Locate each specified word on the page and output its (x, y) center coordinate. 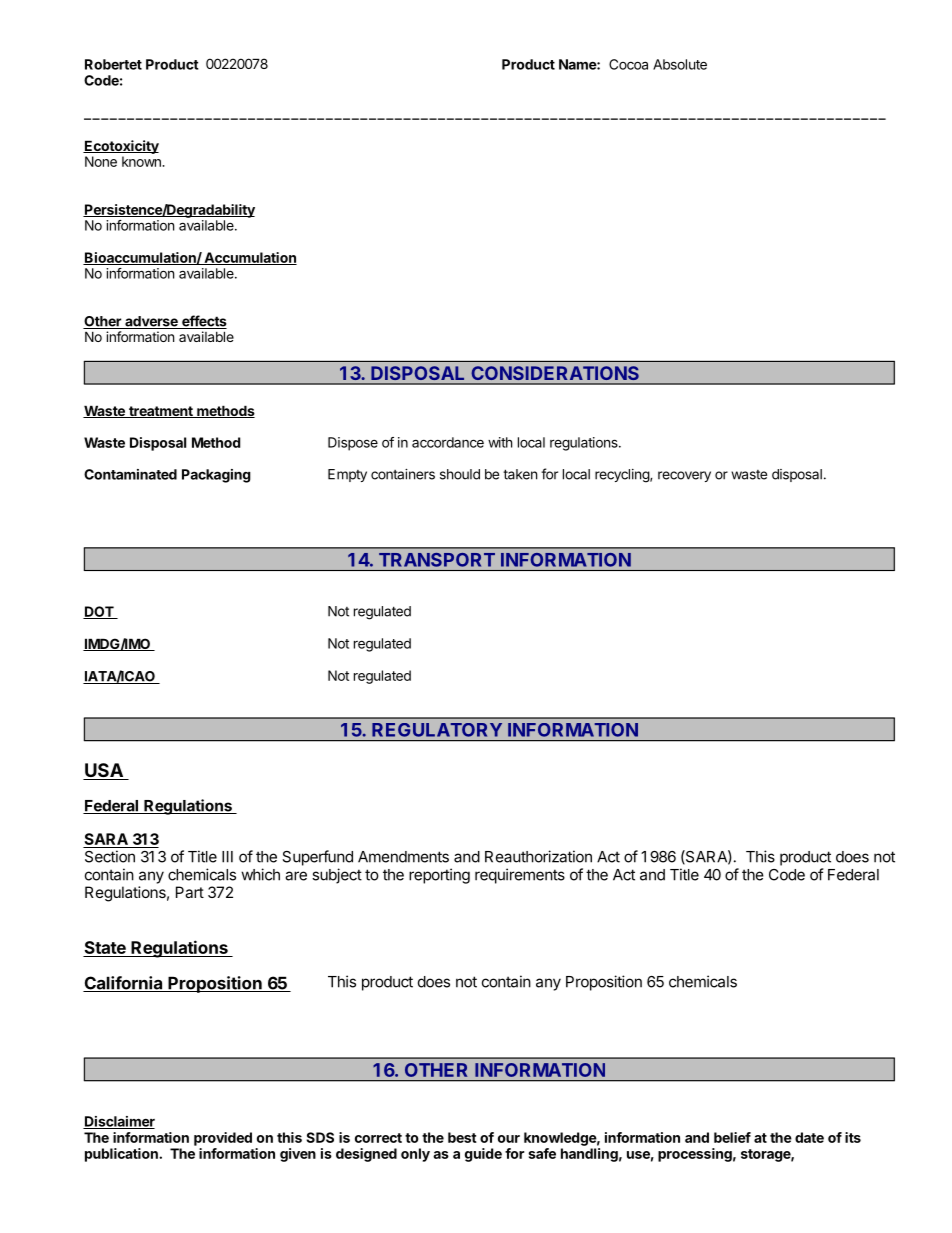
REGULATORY (437, 730)
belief (732, 1137)
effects (203, 322)
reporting (439, 876)
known (142, 161)
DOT (99, 612)
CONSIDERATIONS (555, 373)
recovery (684, 476)
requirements (520, 876)
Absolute (680, 64)
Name (578, 64)
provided (223, 1139)
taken (520, 474)
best (462, 1137)
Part (190, 892)
